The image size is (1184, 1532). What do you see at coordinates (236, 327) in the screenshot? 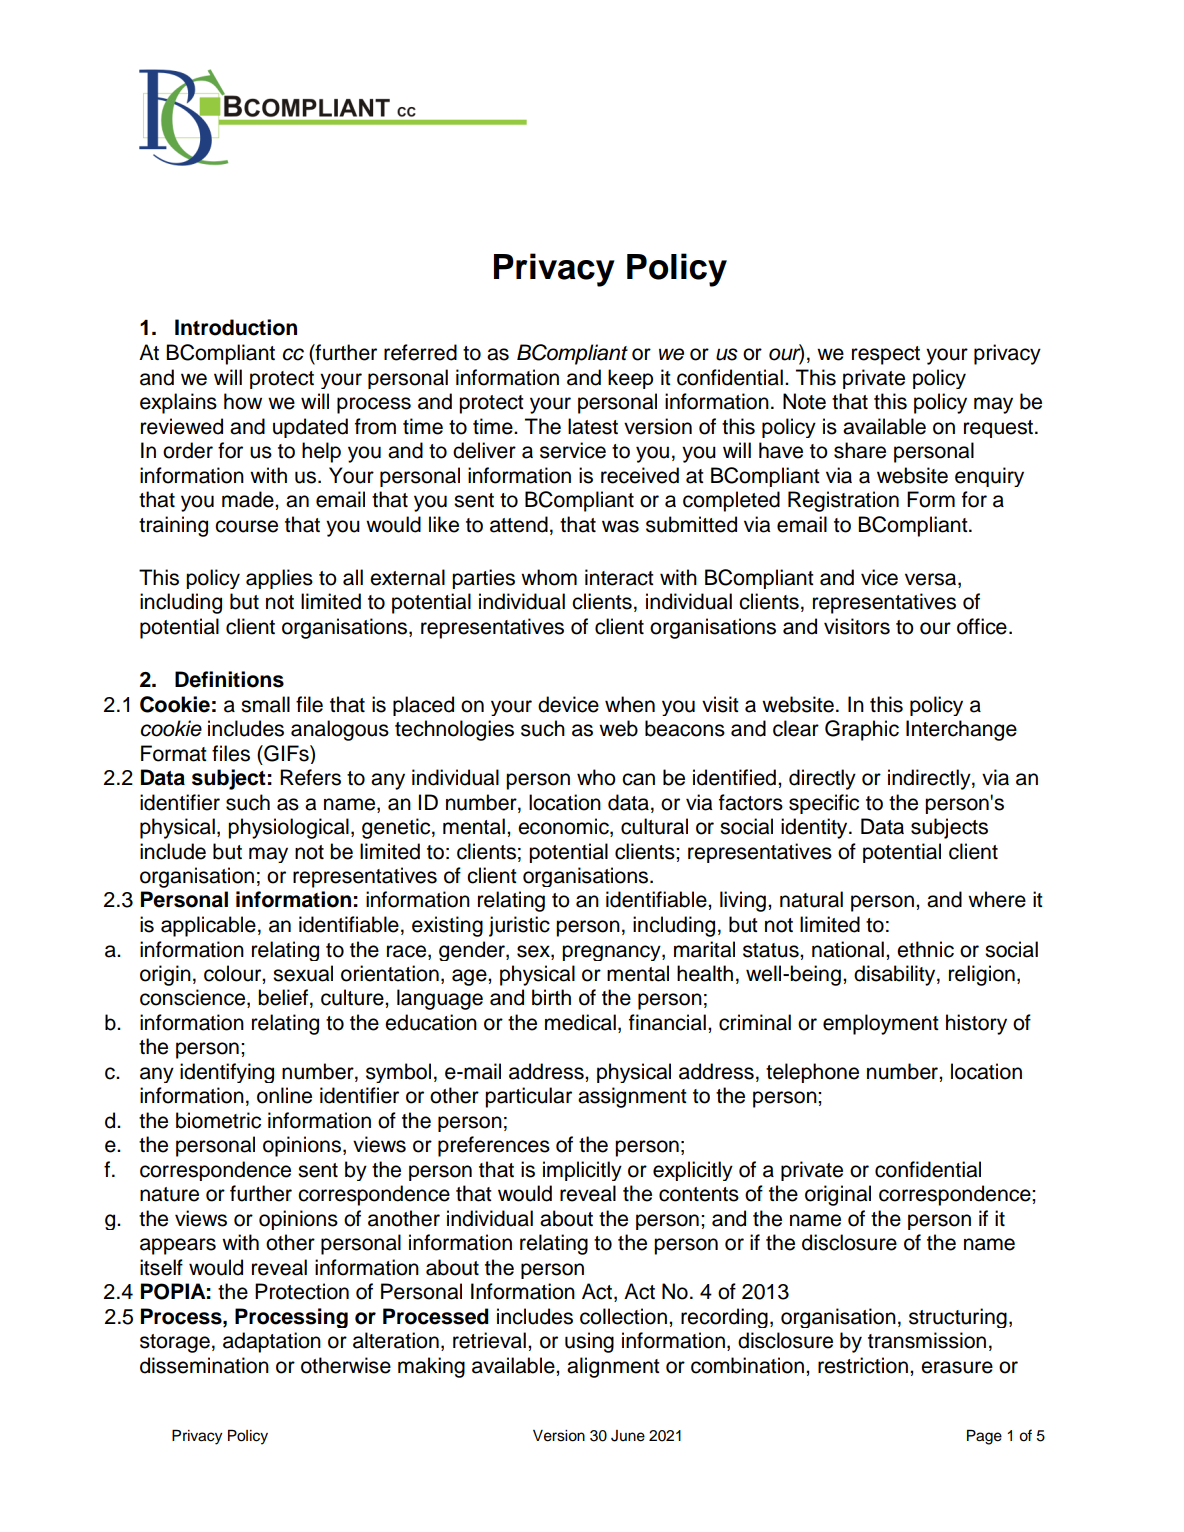
I see `Introduction` at bounding box center [236, 327].
